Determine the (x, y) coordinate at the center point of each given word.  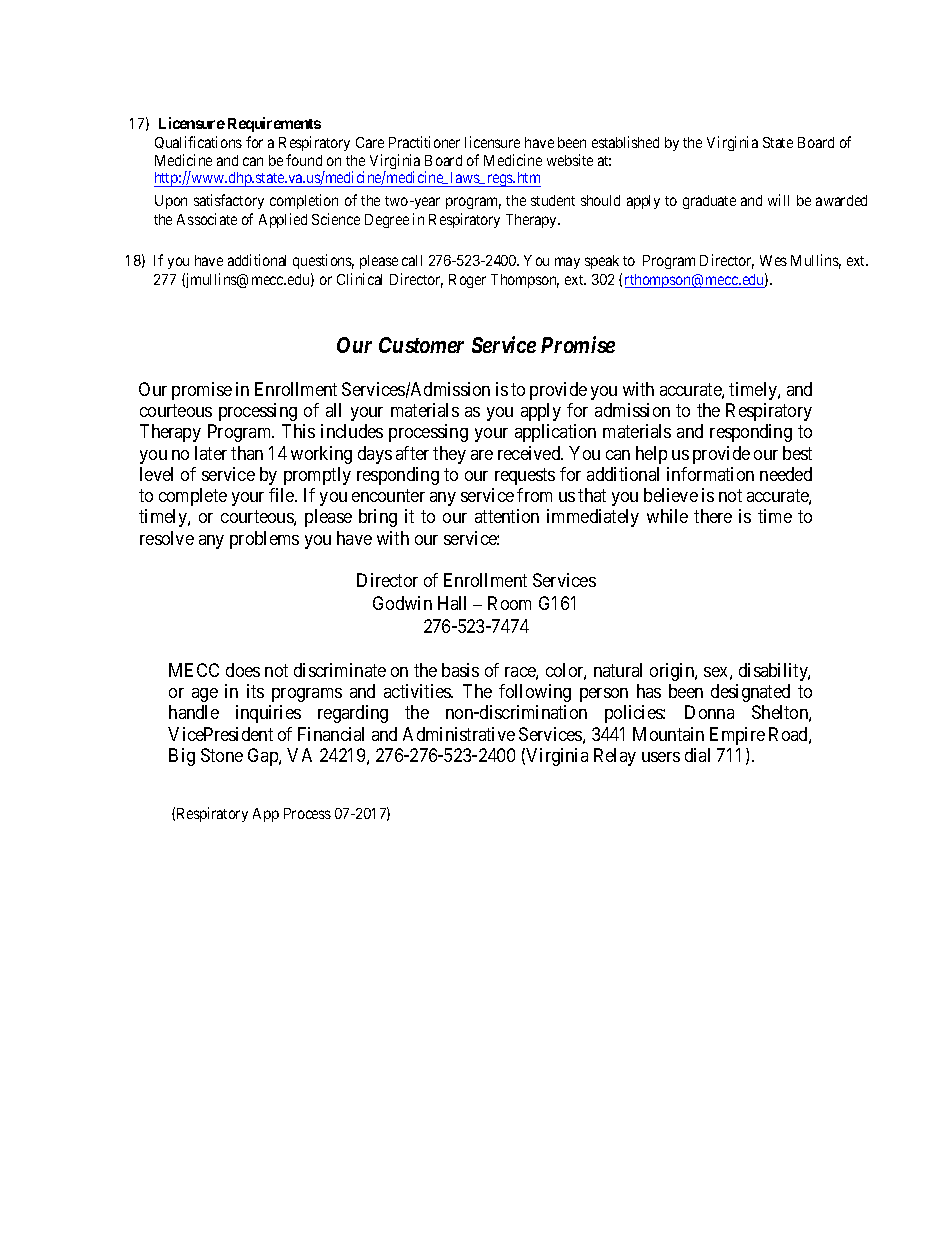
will (778, 200)
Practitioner (424, 142)
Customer (421, 345)
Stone (222, 755)
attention (507, 516)
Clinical (359, 279)
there (713, 516)
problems (264, 540)
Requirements (274, 124)
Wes (773, 260)
